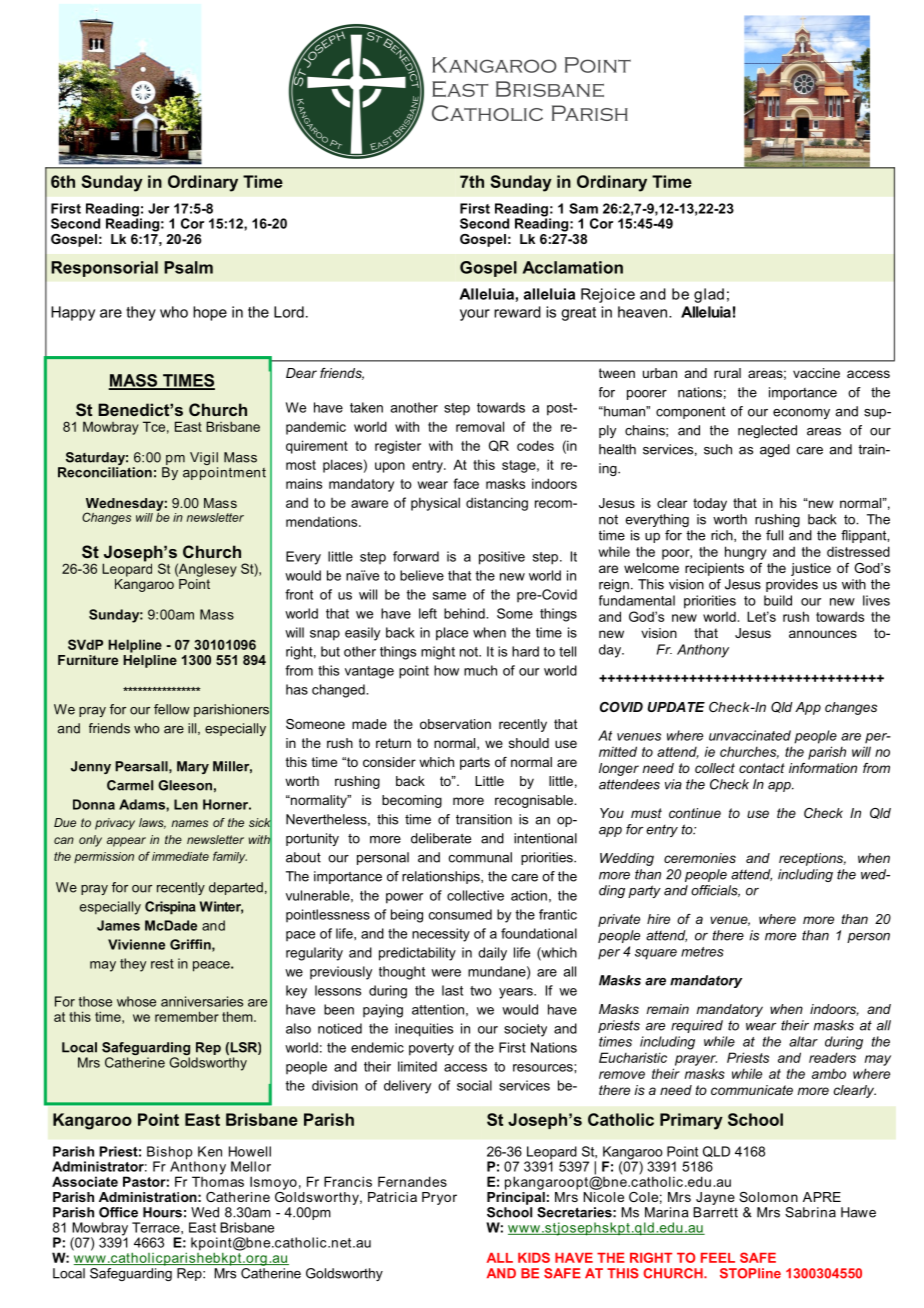 The height and width of the document is (1308, 924). I want to click on glad, so click(709, 295).
